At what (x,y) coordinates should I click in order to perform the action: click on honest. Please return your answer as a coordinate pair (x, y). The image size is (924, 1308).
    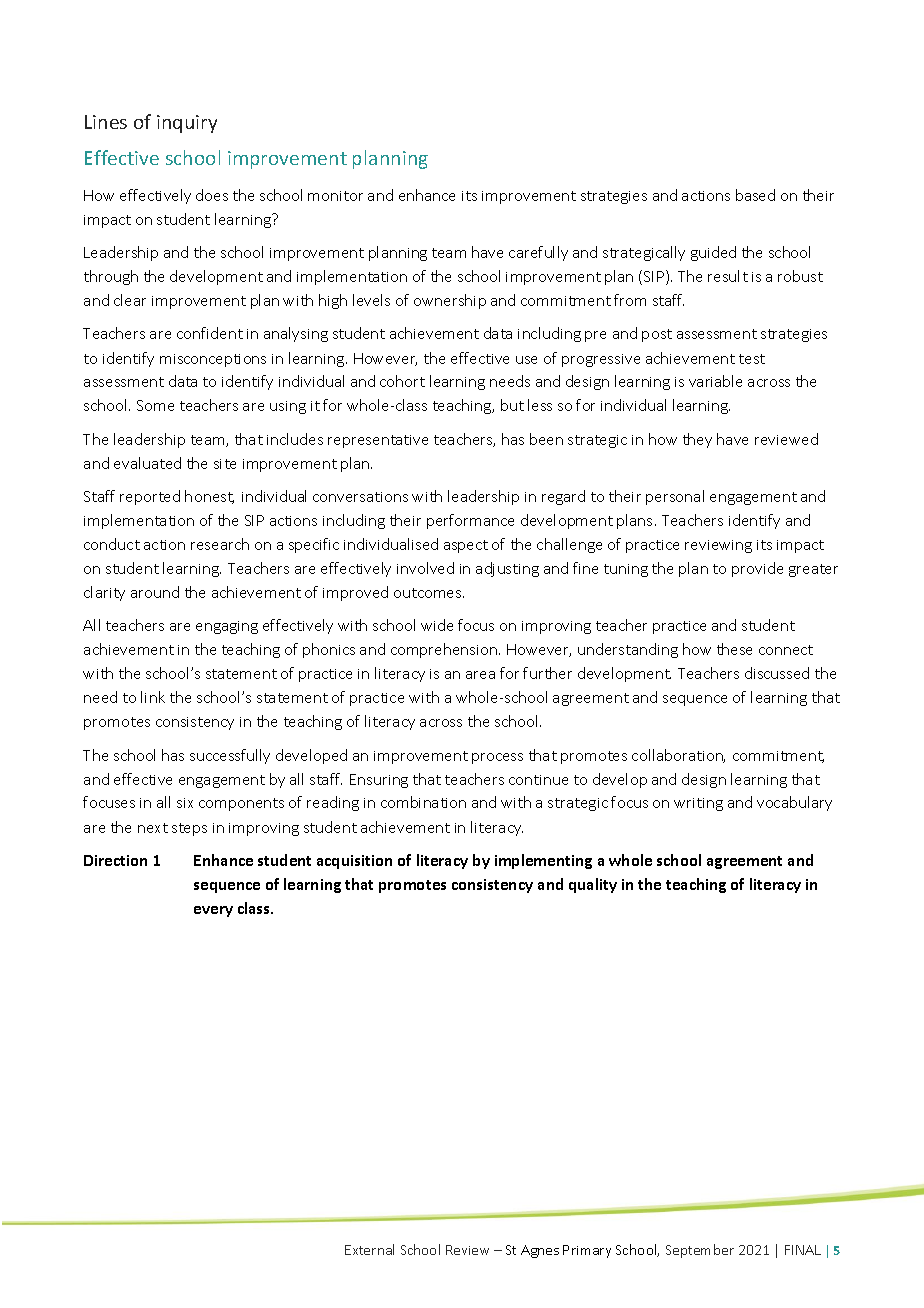
    Looking at the image, I should click on (209, 497).
